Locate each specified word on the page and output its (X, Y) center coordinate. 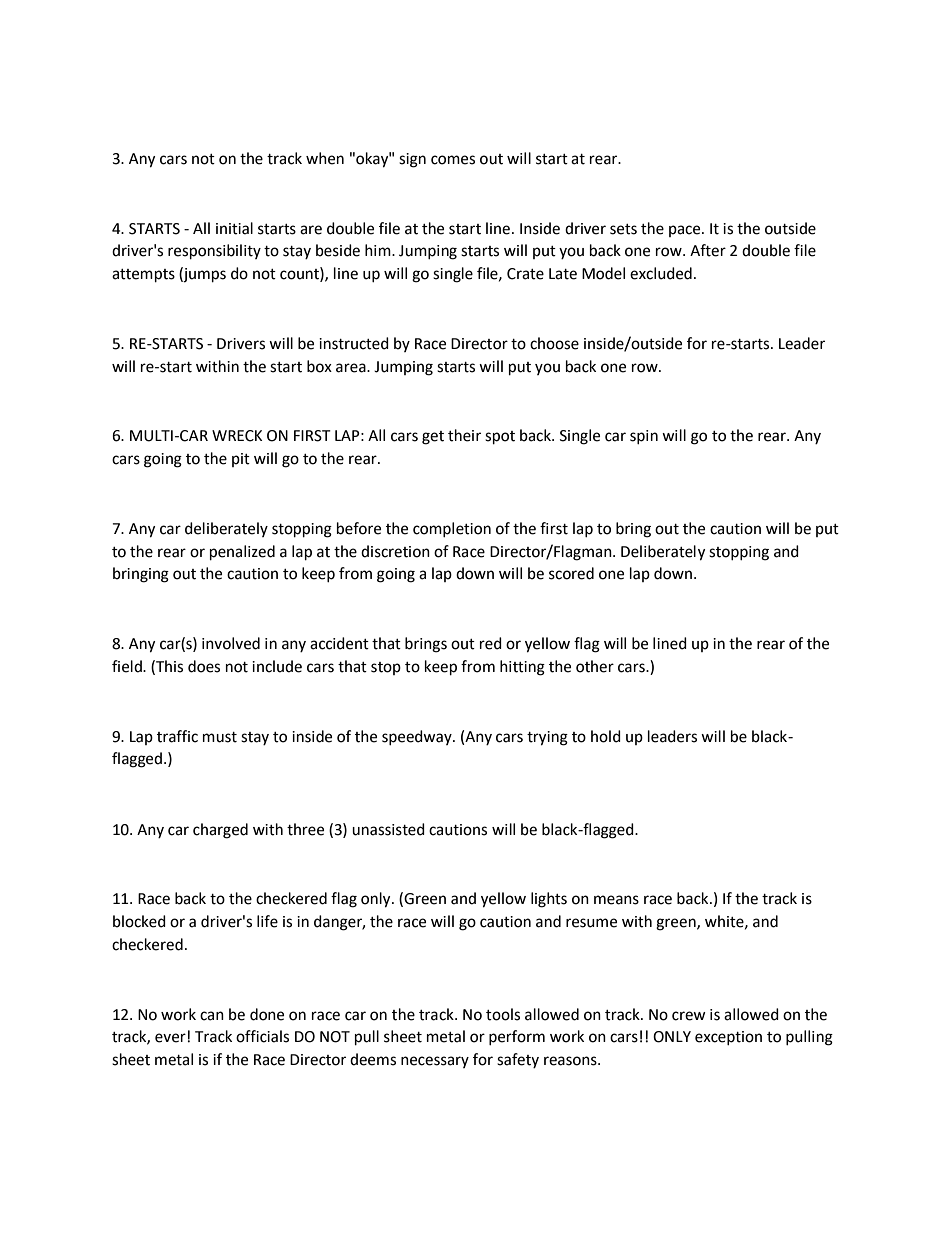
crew (689, 1016)
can (212, 1016)
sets (623, 229)
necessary (435, 1062)
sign (412, 160)
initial (234, 228)
